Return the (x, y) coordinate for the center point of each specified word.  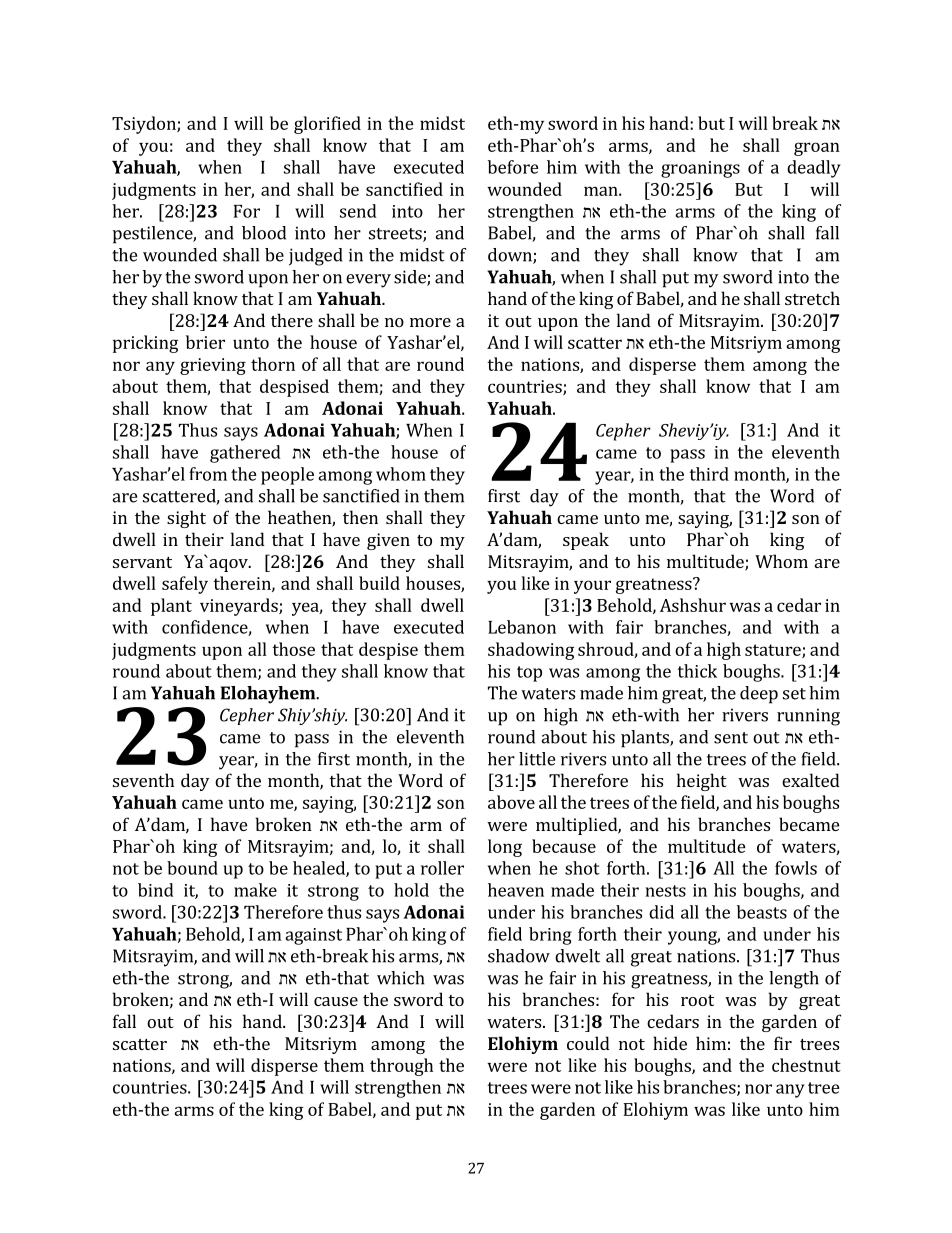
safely (185, 585)
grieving (213, 366)
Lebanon (522, 627)
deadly (814, 169)
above (511, 802)
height (702, 782)
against (313, 936)
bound (192, 868)
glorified (327, 125)
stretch (812, 298)
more (430, 322)
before (513, 167)
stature (774, 651)
